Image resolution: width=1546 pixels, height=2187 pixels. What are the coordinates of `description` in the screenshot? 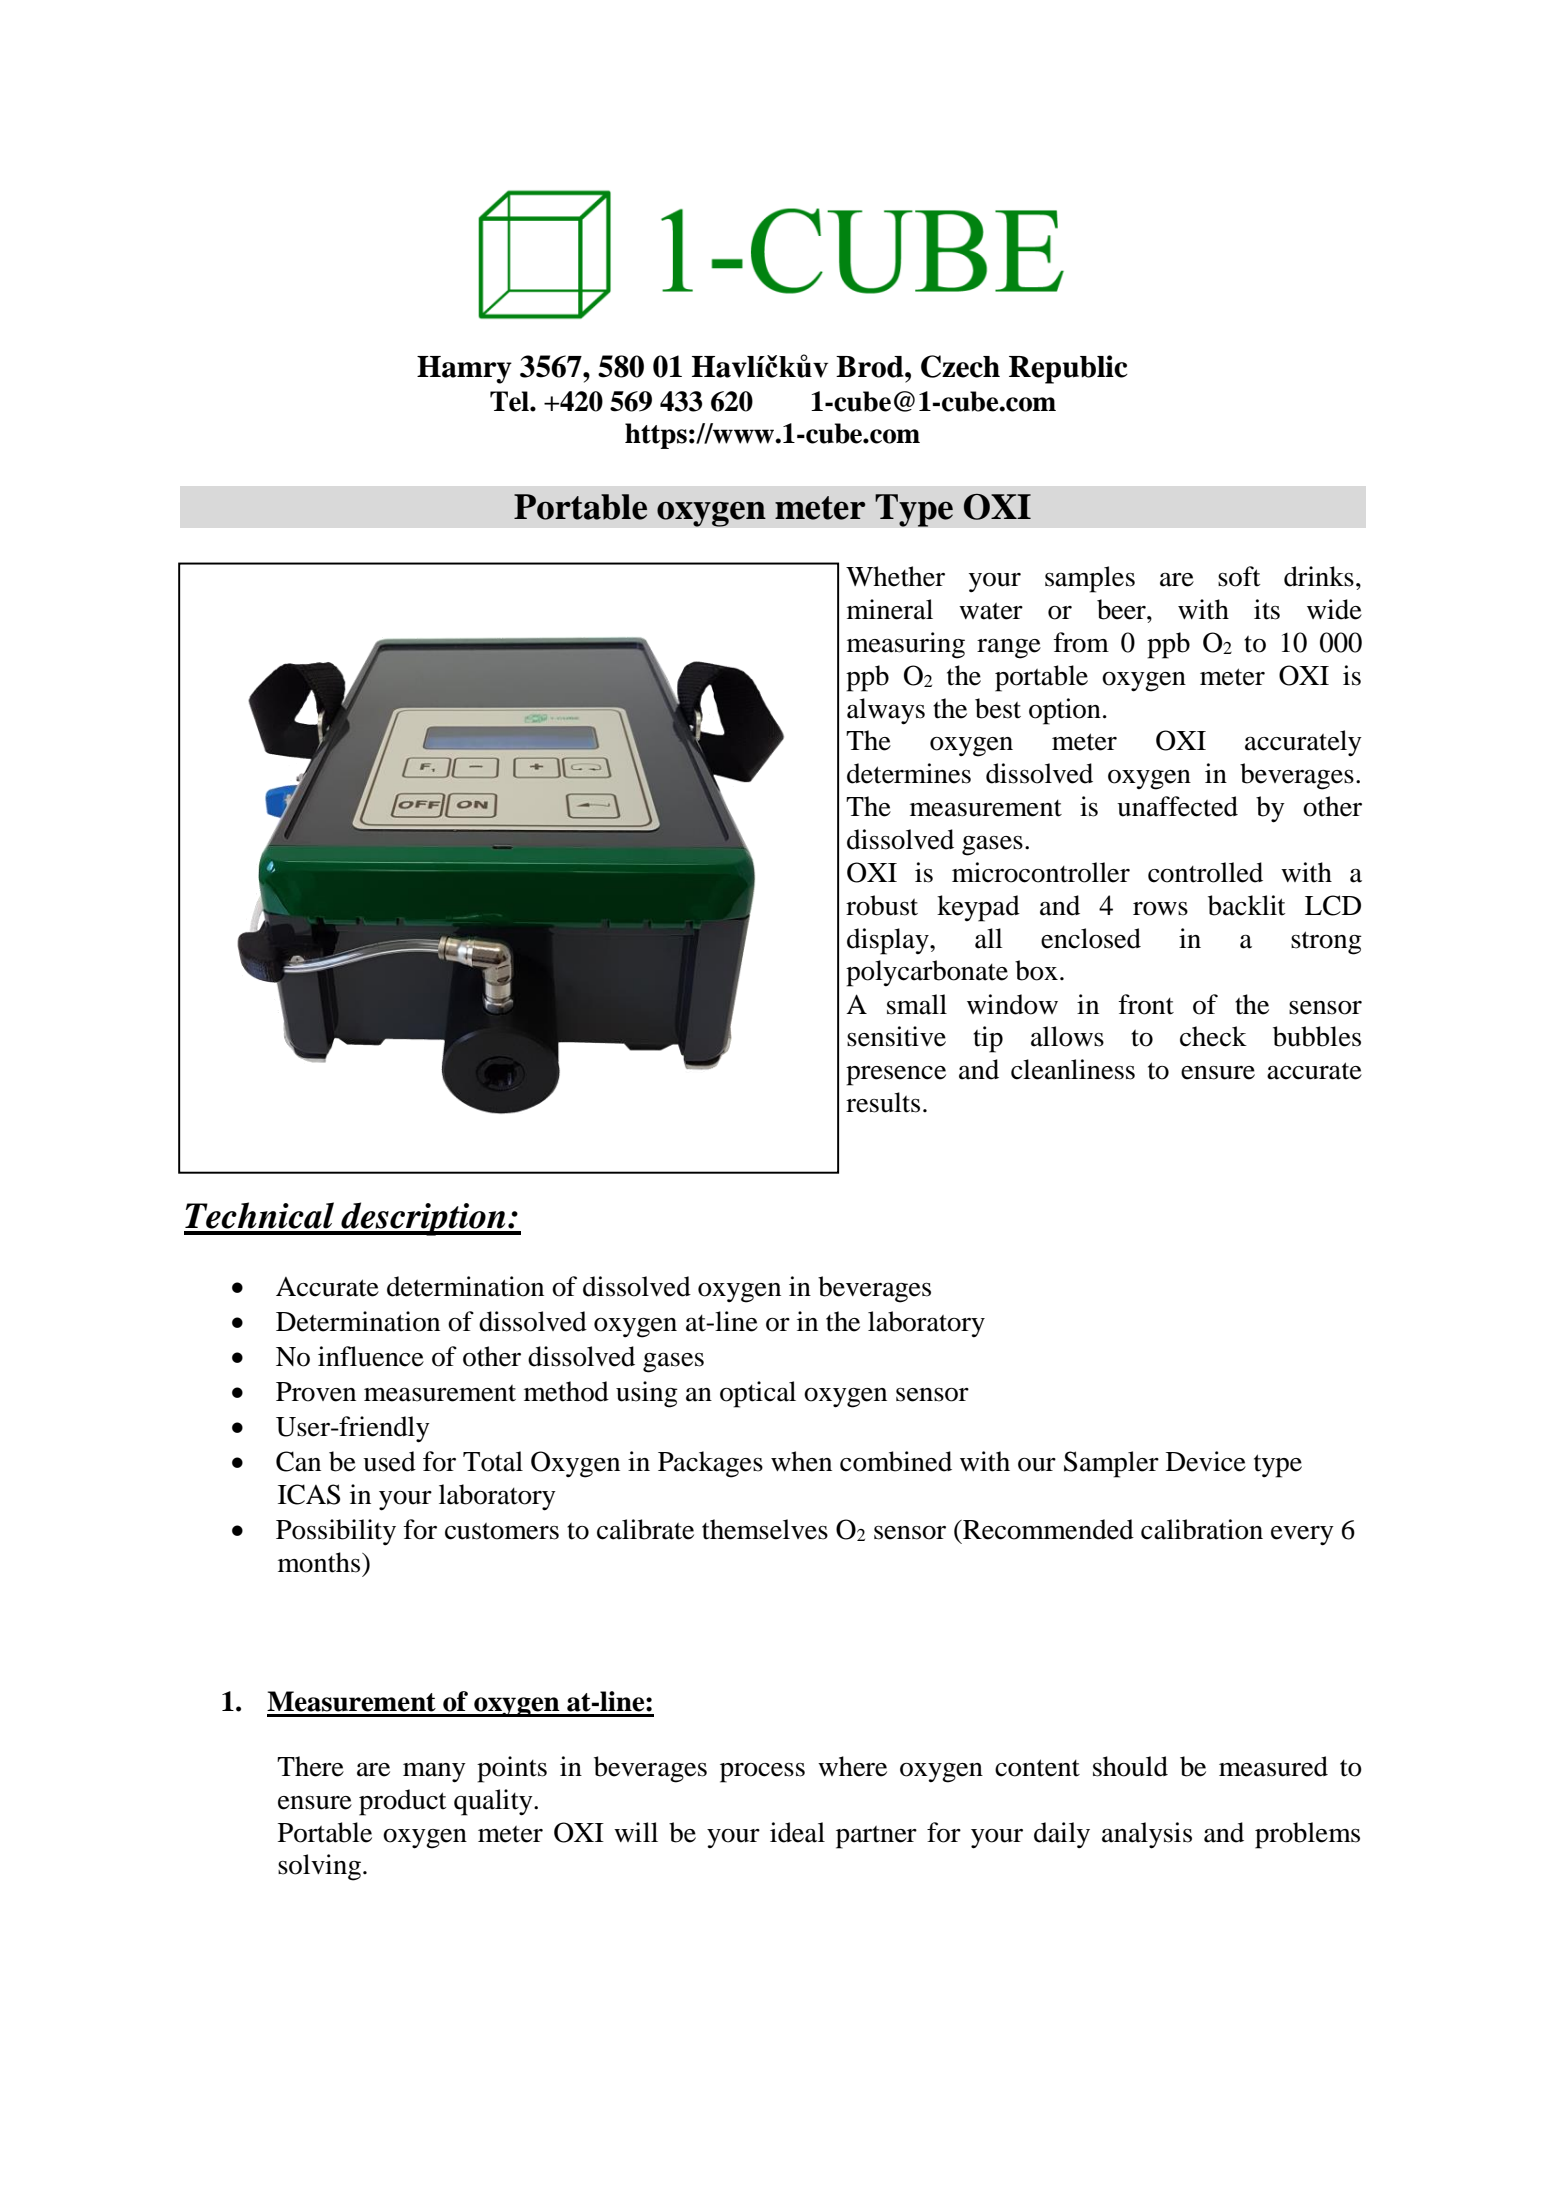 It's located at (423, 1219).
